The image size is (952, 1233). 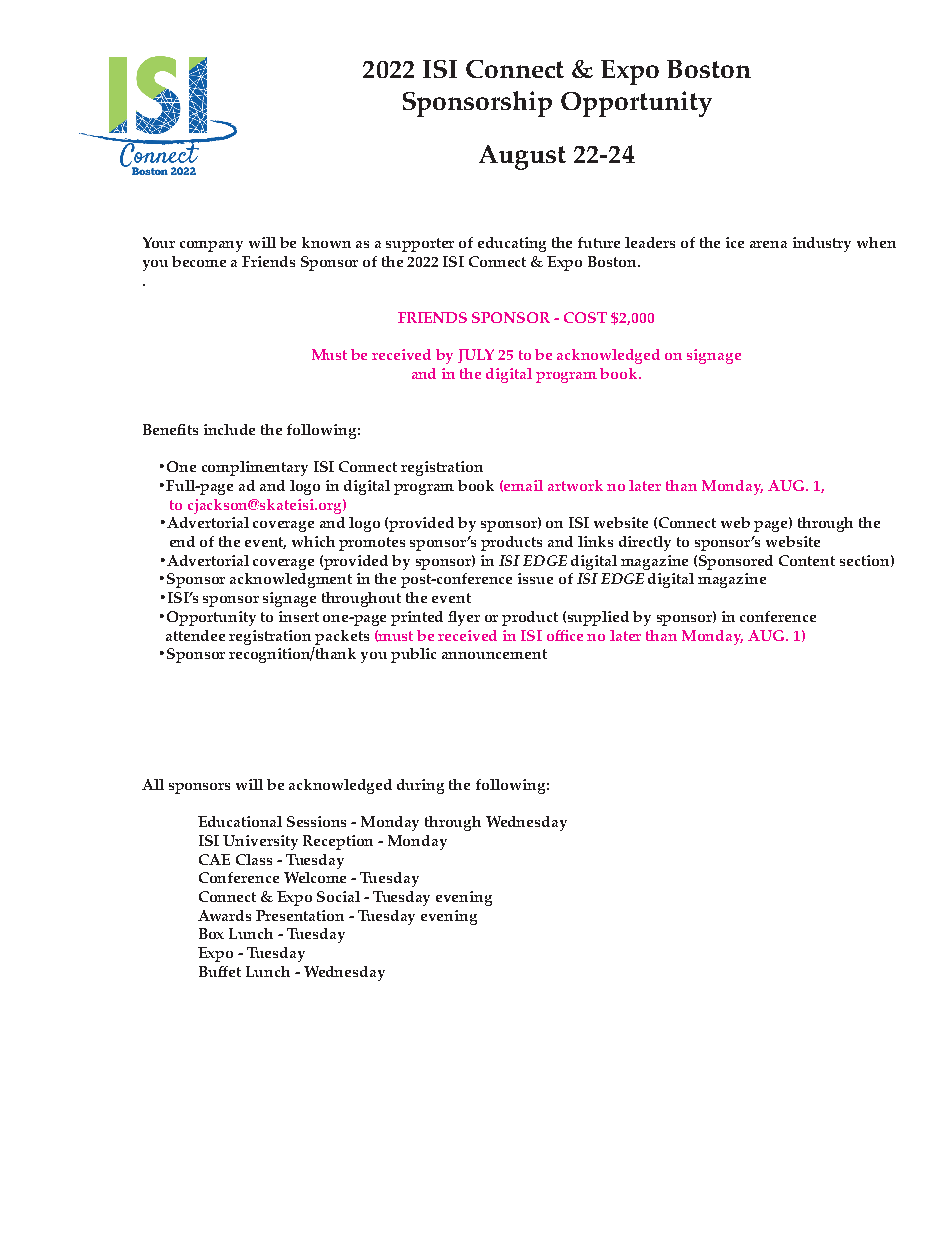 I want to click on supplied, so click(x=598, y=618).
